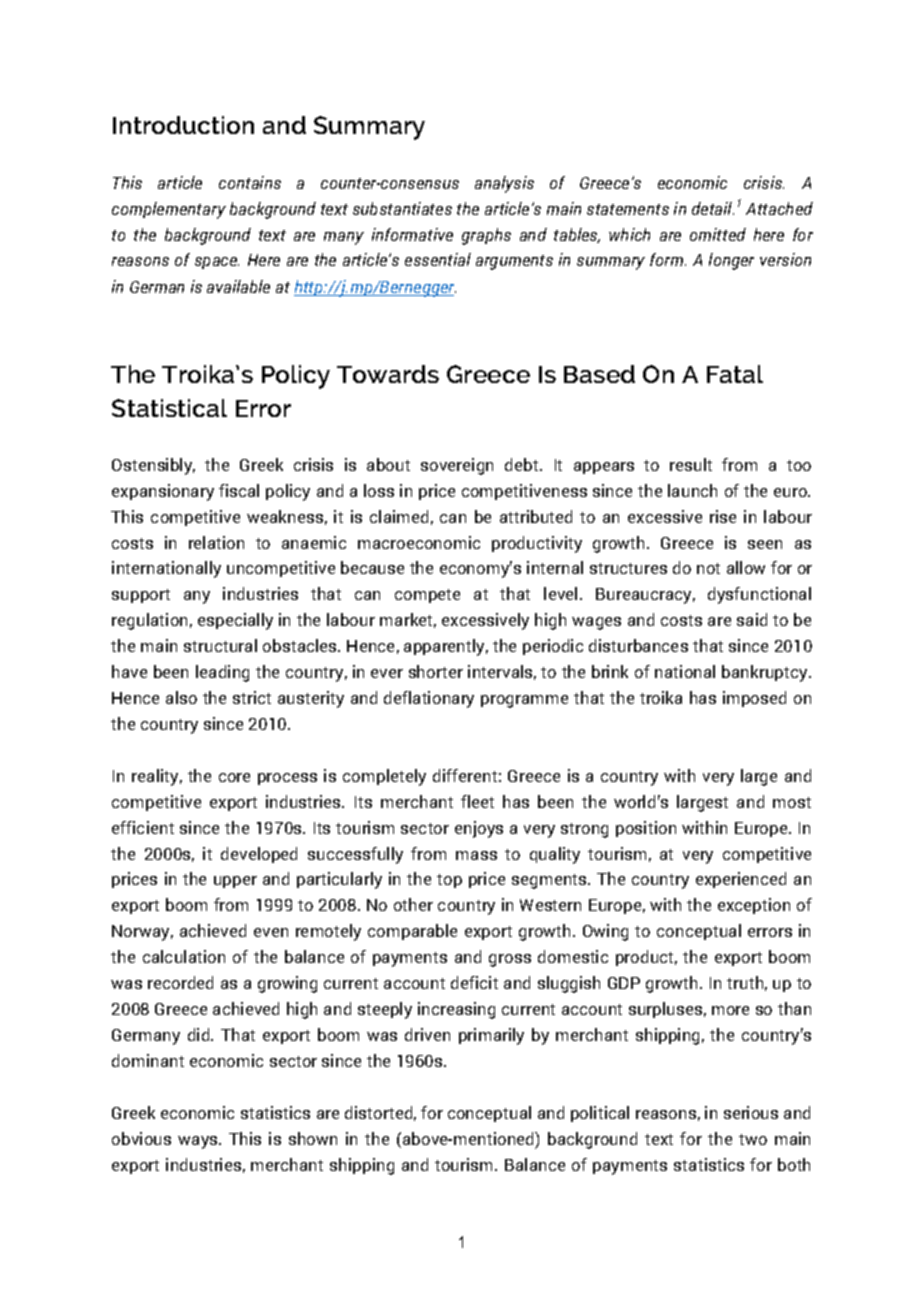  What do you see at coordinates (199, 1142) in the screenshot?
I see `ways` at bounding box center [199, 1142].
